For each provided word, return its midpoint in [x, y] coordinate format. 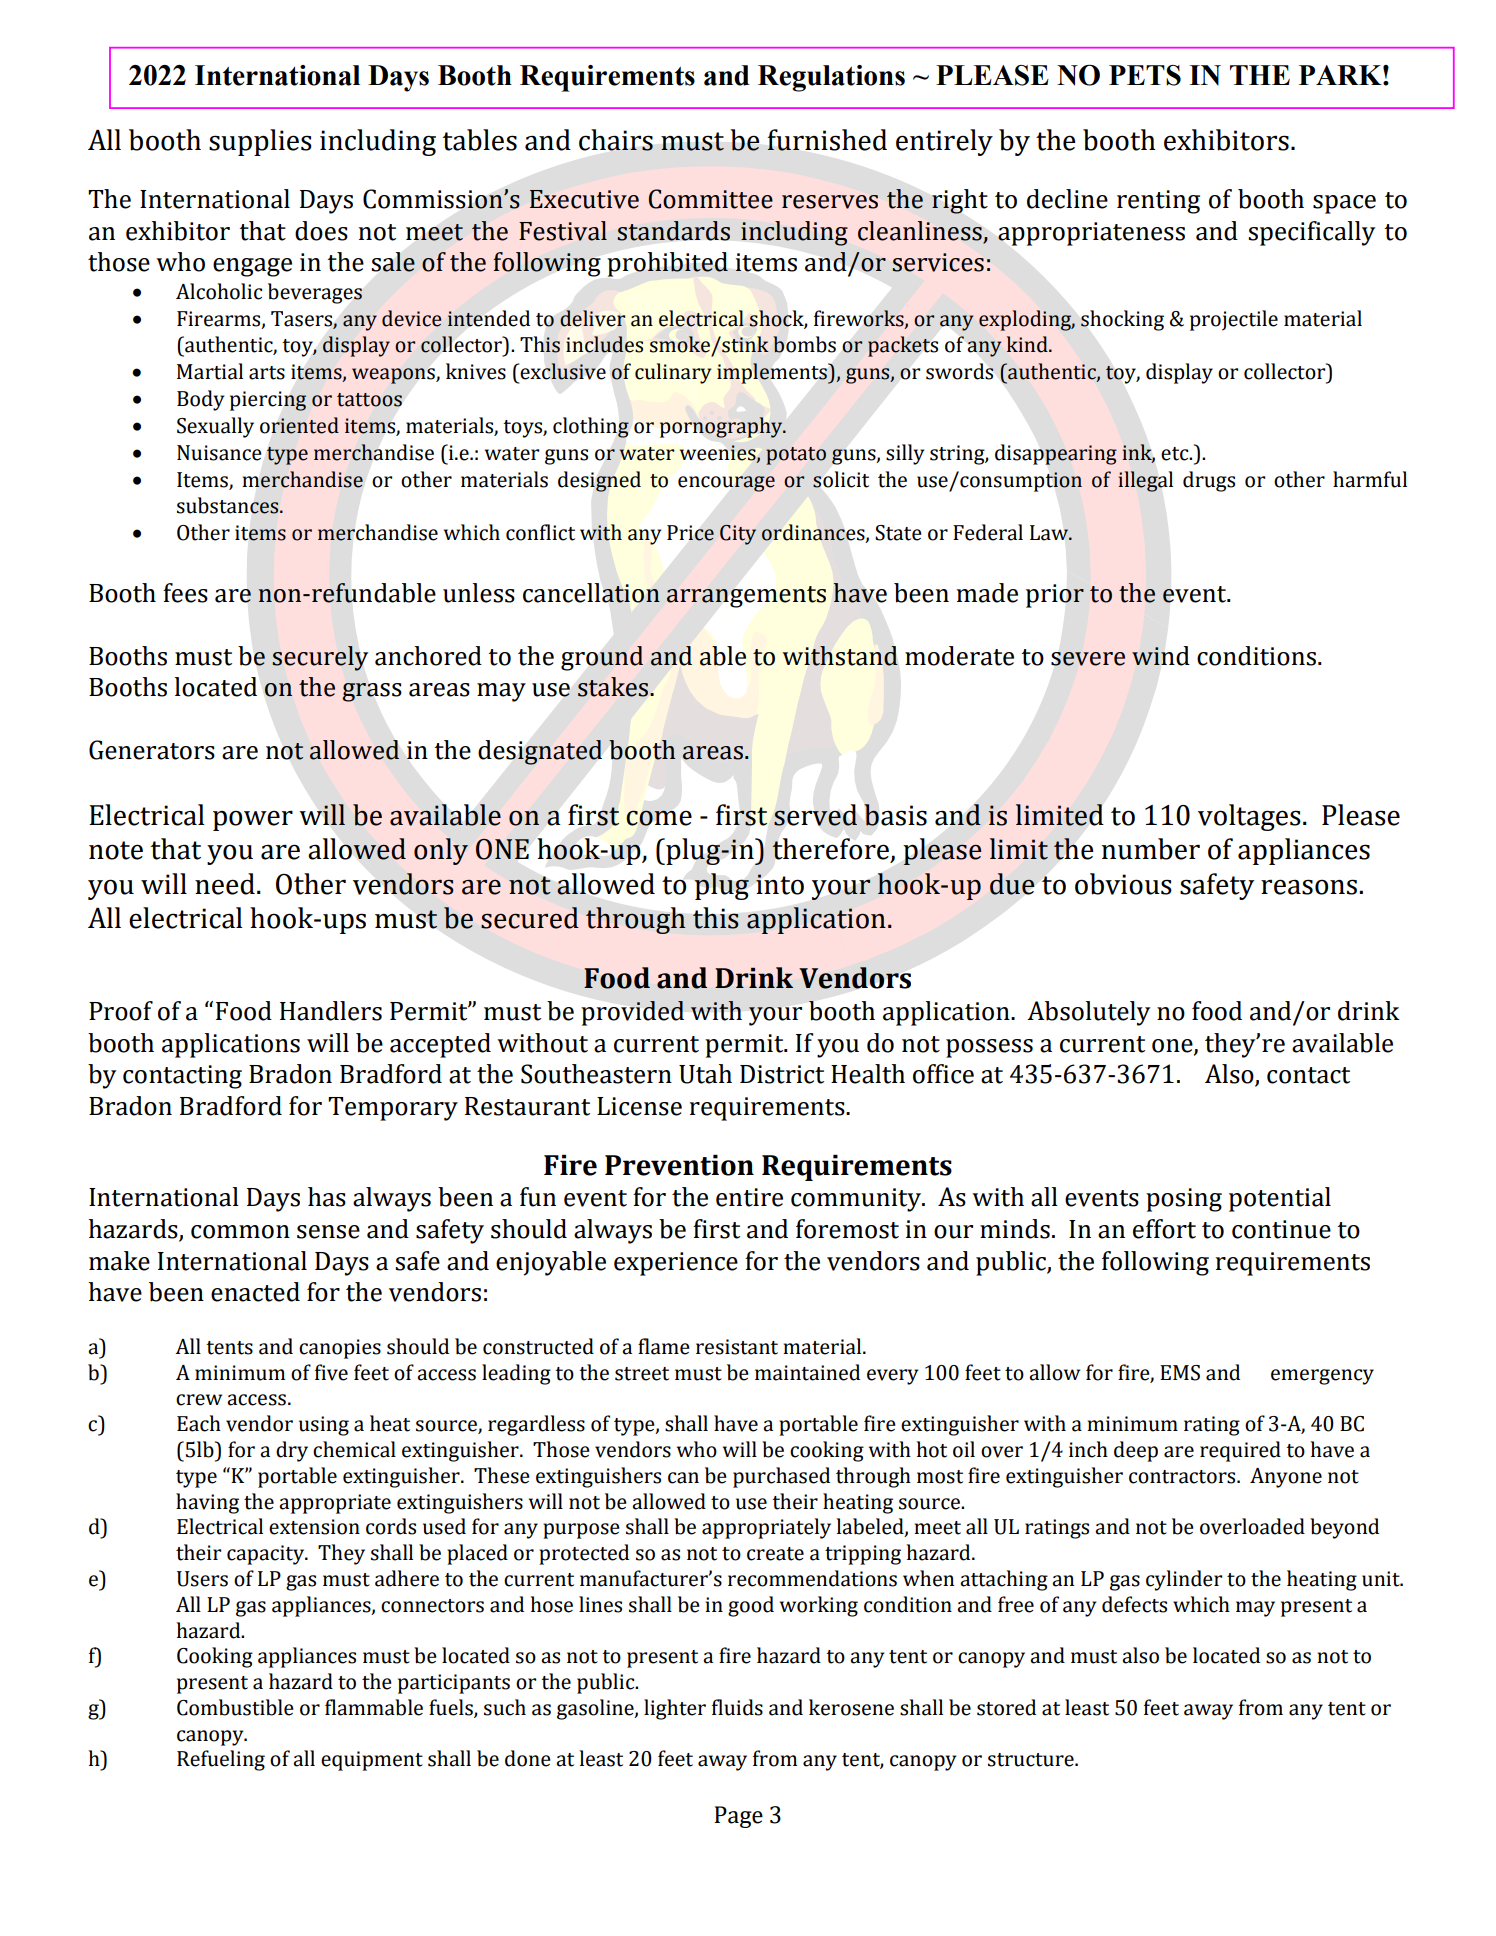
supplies [260, 142]
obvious [1123, 884]
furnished [827, 140]
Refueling [221, 1760]
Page [738, 1817]
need [225, 884]
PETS [1145, 75]
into [780, 884]
